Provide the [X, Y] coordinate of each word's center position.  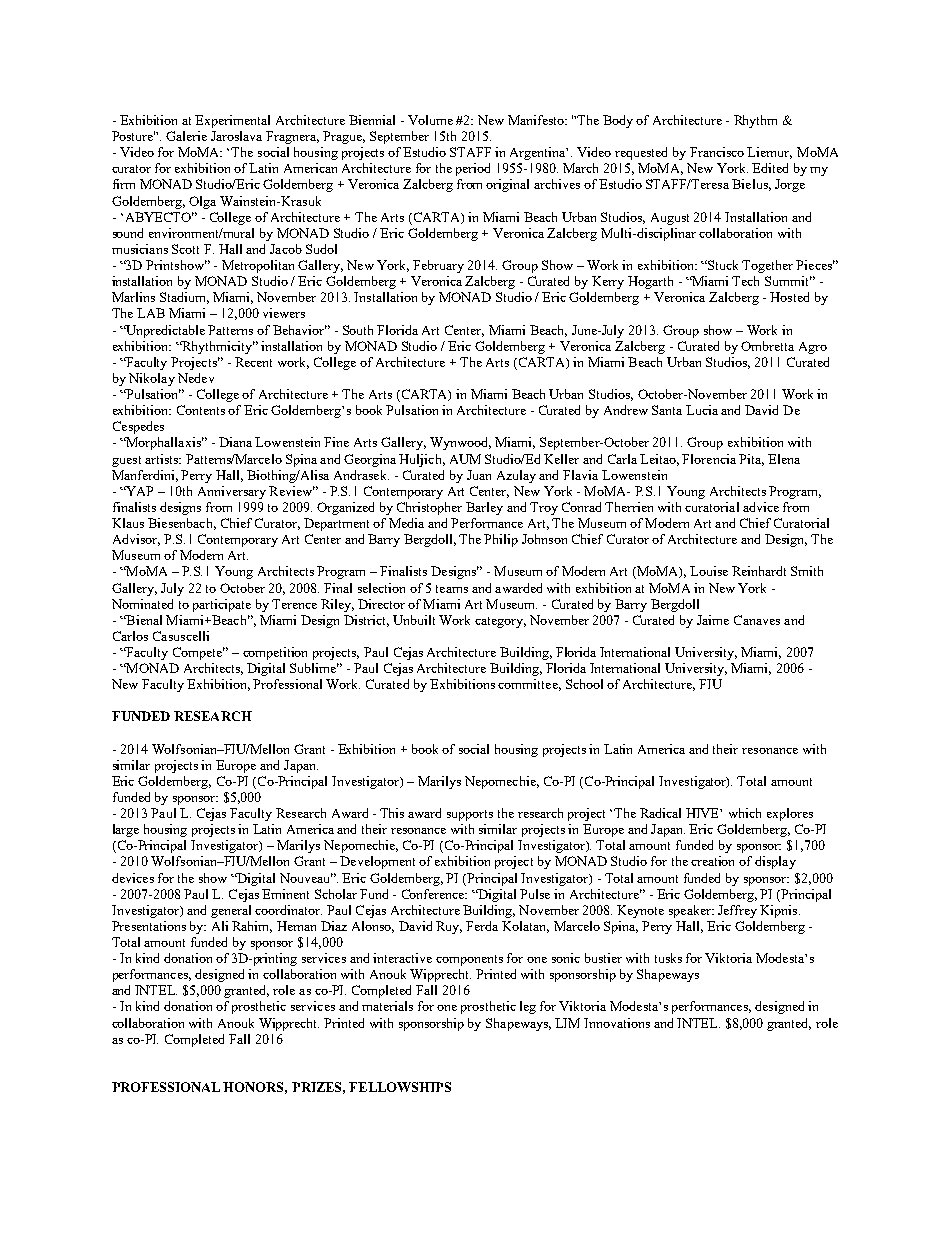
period [473, 169]
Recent [253, 362]
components [469, 960]
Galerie [186, 136]
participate [222, 605]
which [745, 813]
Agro [813, 348]
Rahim [252, 927]
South [358, 330]
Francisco [717, 152]
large [126, 830]
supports [470, 815]
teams [452, 589]
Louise [709, 571]
